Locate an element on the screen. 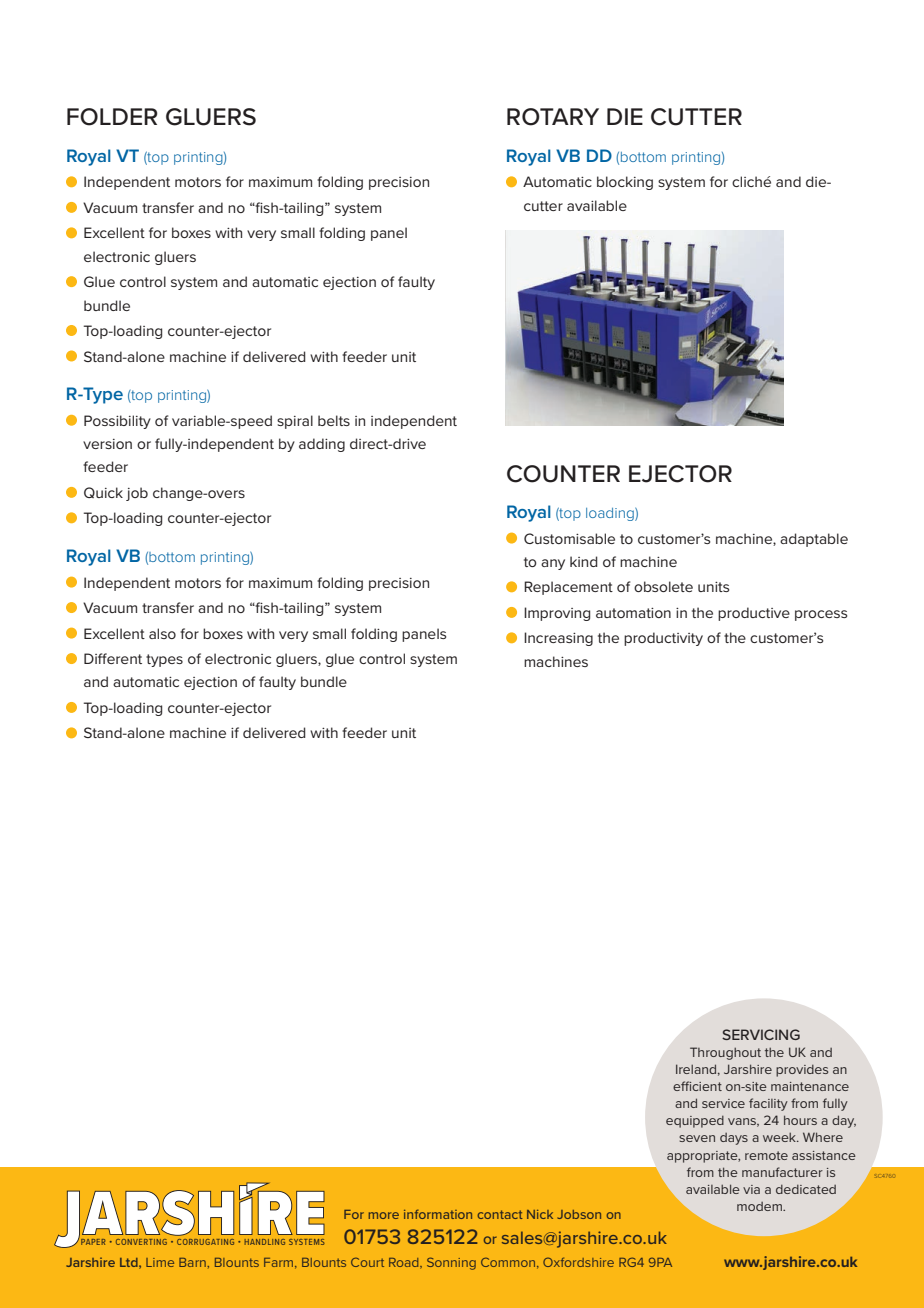 Image resolution: width=924 pixels, height=1308 pixels. Increasing is located at coordinates (558, 639).
